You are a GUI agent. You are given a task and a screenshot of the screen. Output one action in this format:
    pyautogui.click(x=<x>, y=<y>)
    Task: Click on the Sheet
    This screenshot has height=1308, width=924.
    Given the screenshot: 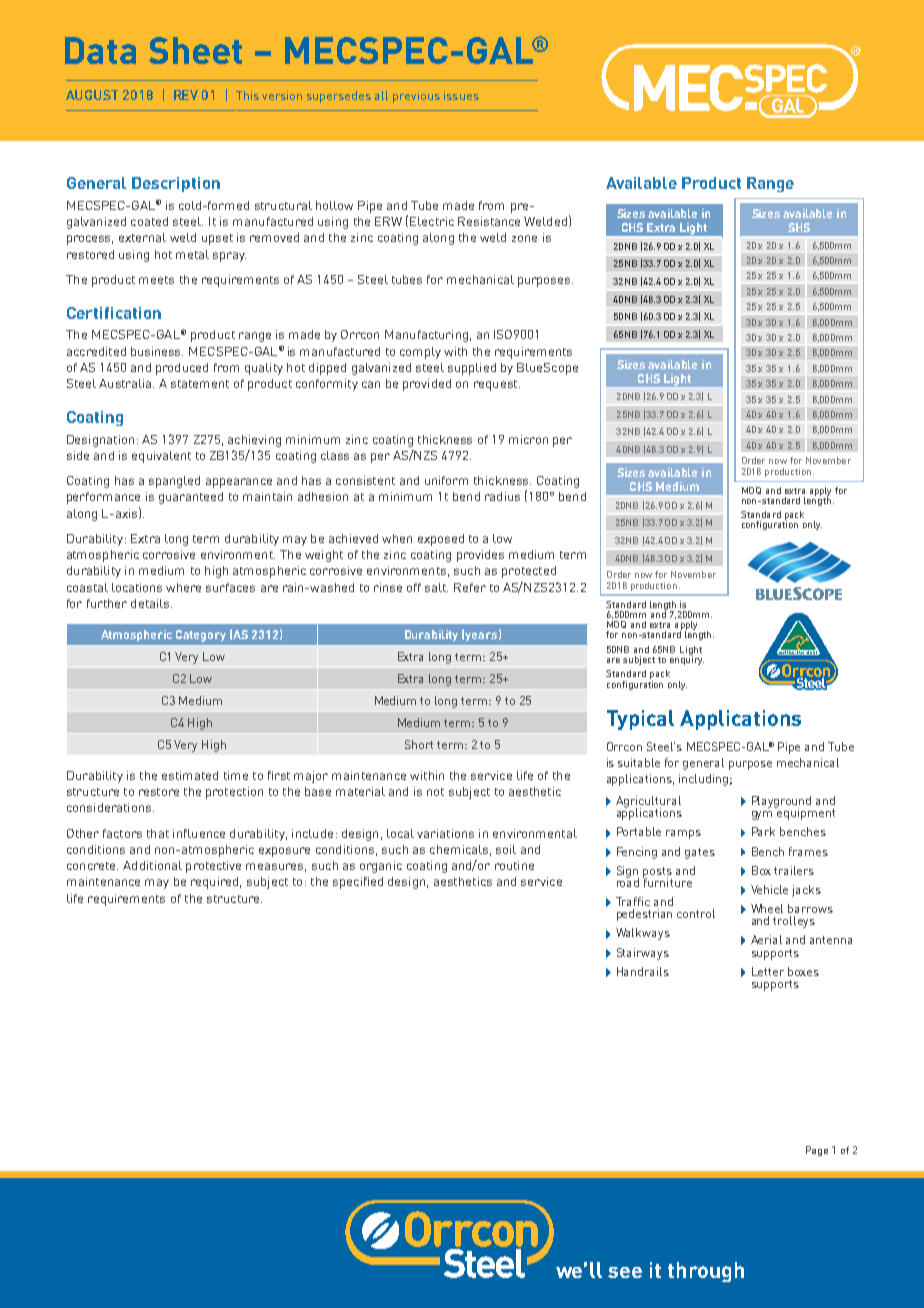 What is the action you would take?
    pyautogui.click(x=195, y=50)
